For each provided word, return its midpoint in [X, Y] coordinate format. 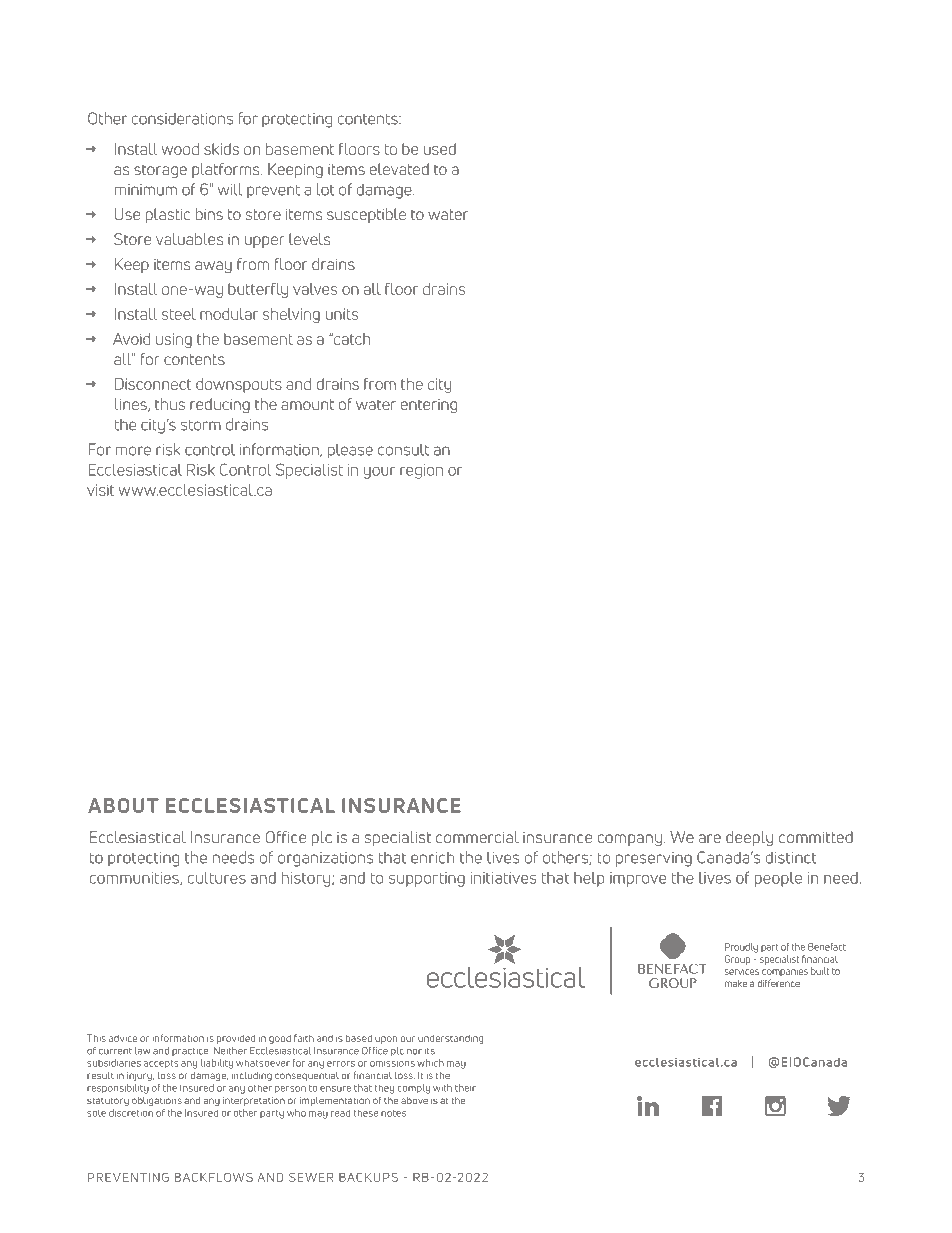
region [421, 471]
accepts [161, 1064]
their [465, 1088]
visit [101, 490]
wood [180, 149]
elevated [399, 169]
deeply [749, 838]
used [440, 149]
